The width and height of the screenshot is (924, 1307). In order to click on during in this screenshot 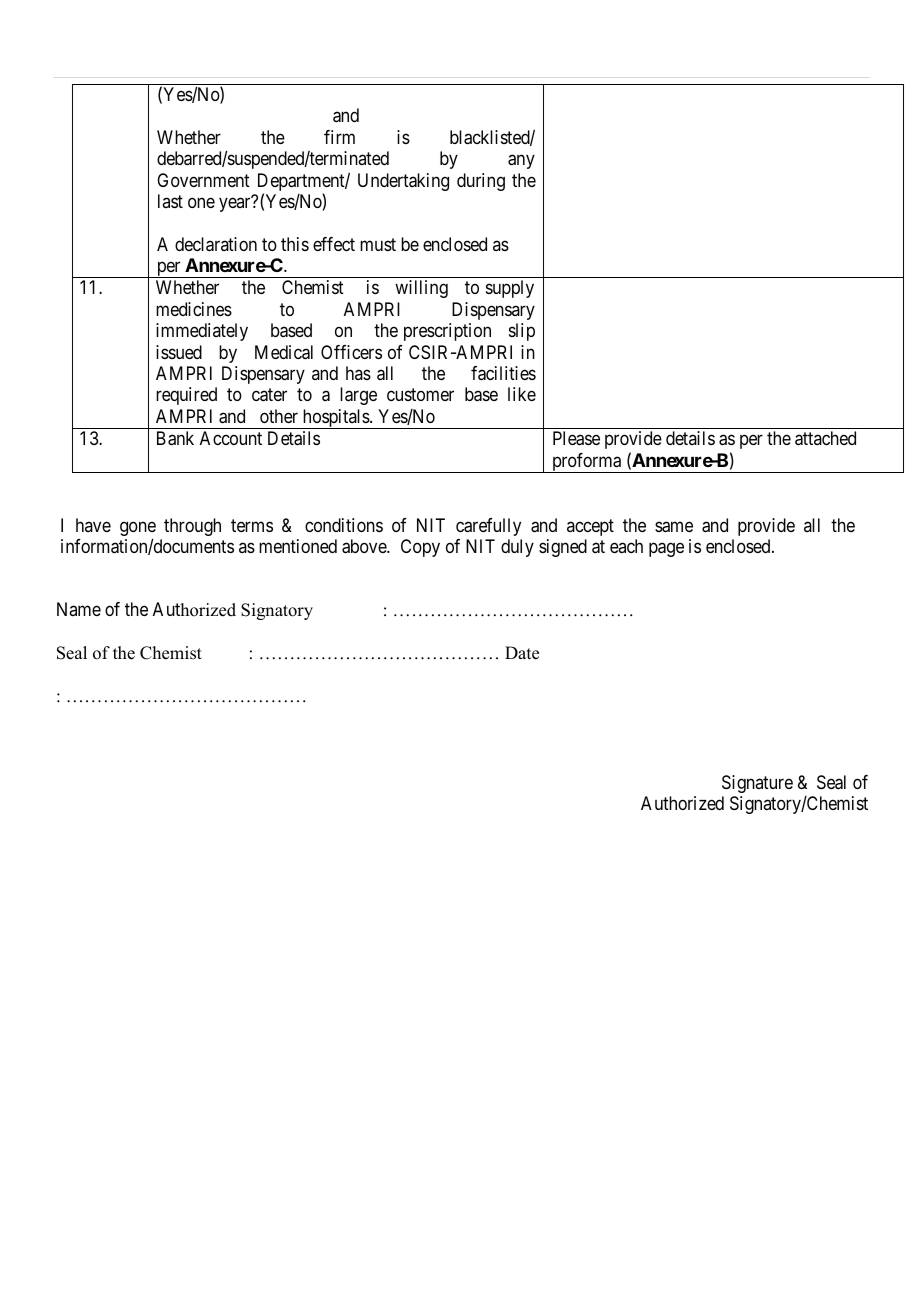, I will do `click(481, 182)`.
